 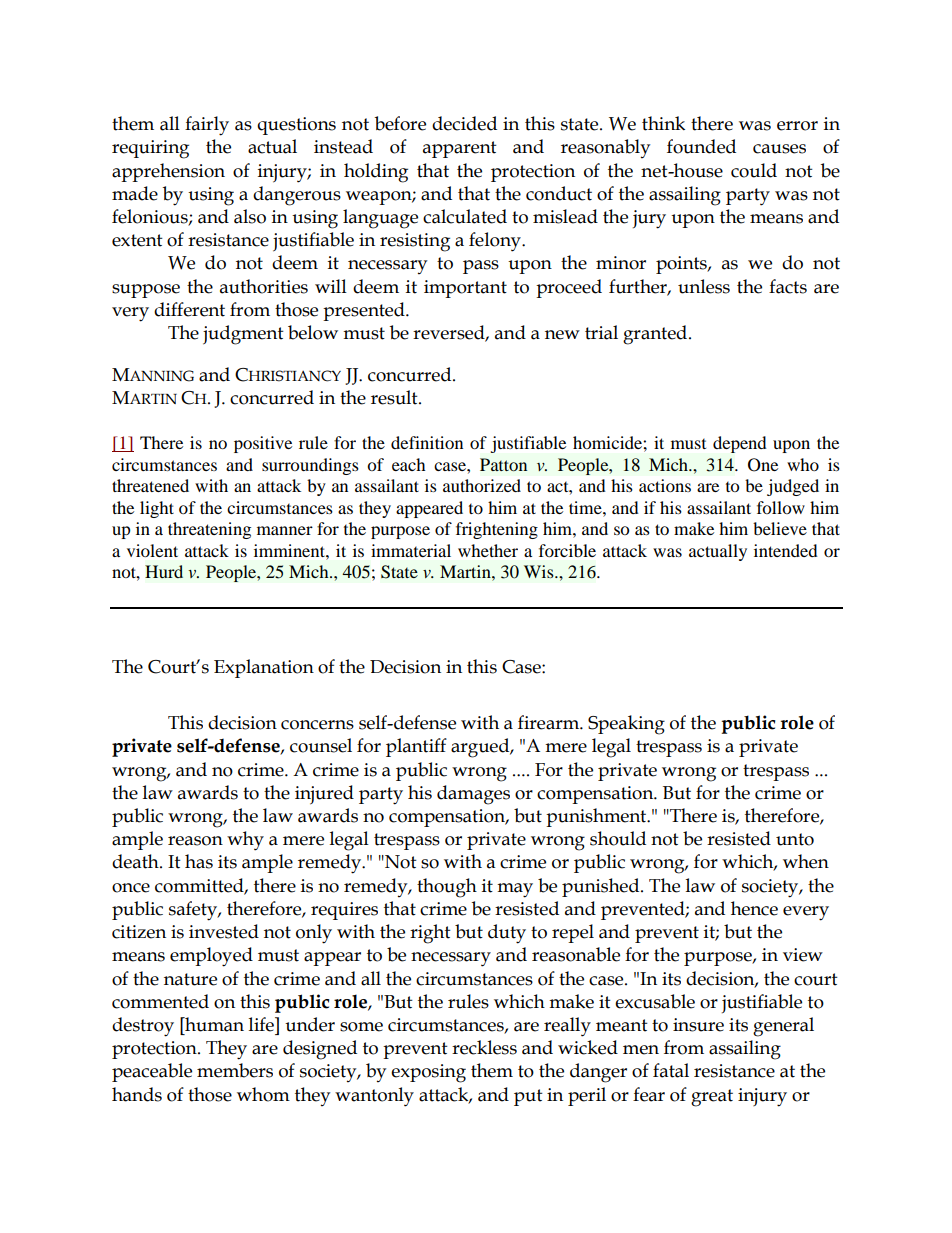 I want to click on great, so click(x=712, y=1098).
